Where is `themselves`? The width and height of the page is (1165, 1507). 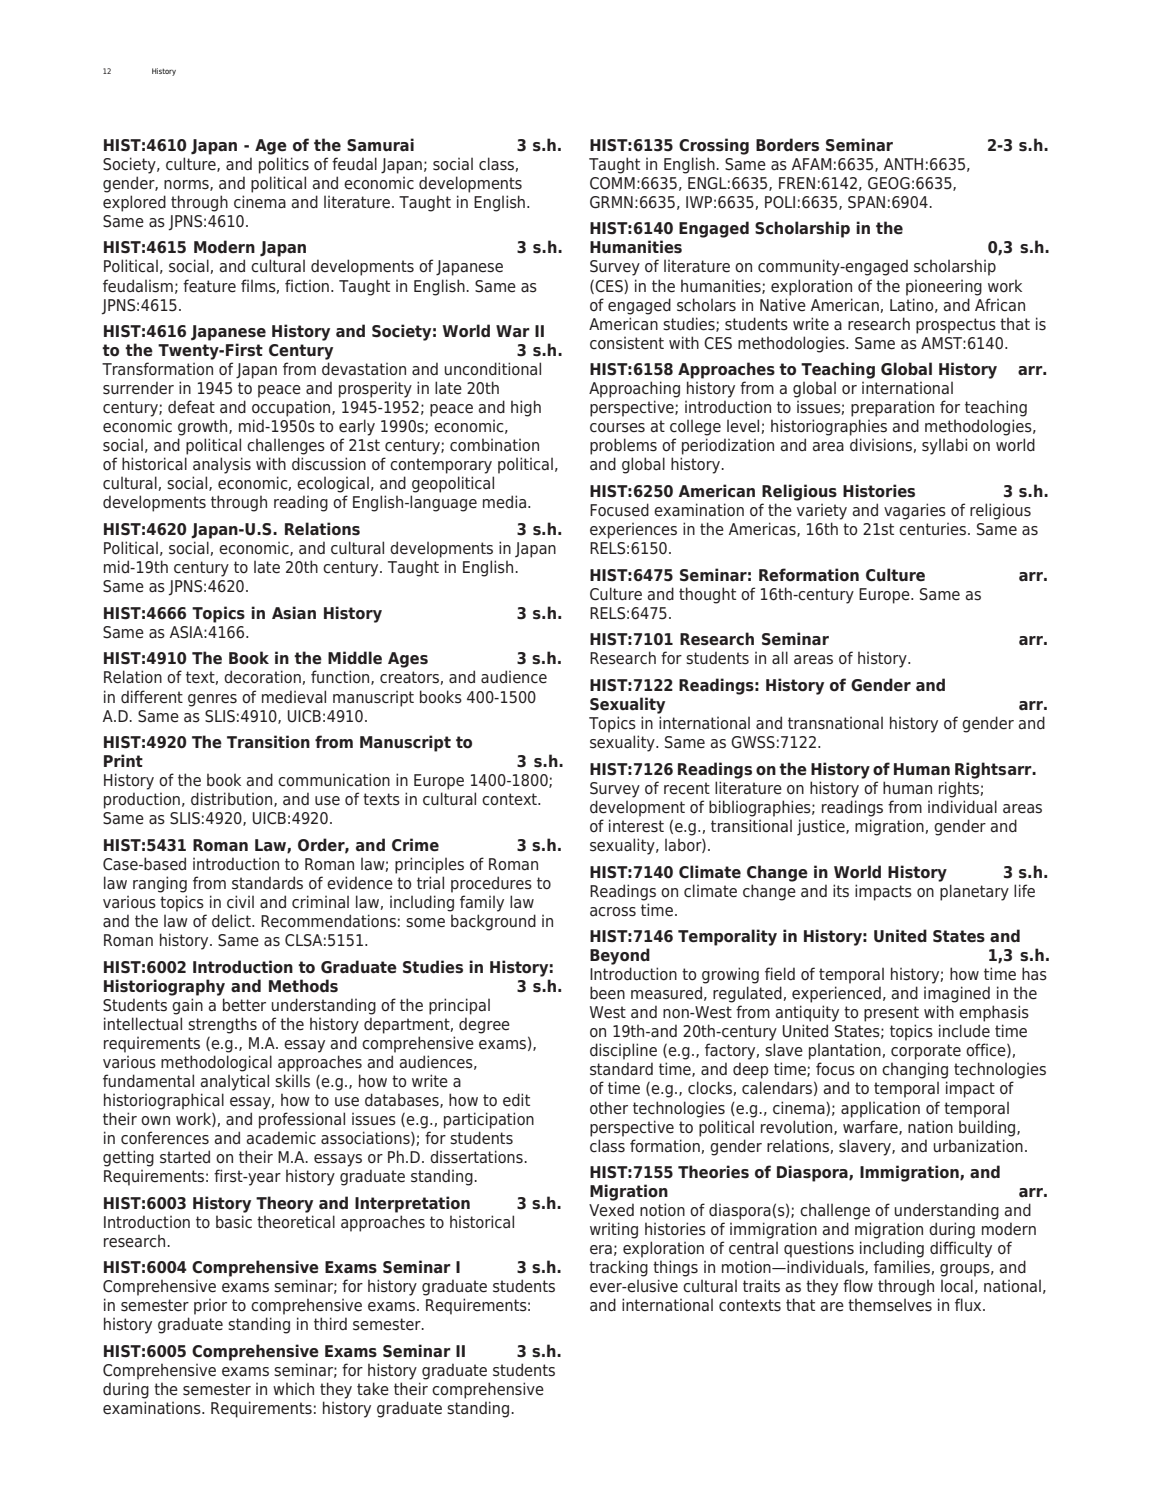 themselves is located at coordinates (890, 1305).
